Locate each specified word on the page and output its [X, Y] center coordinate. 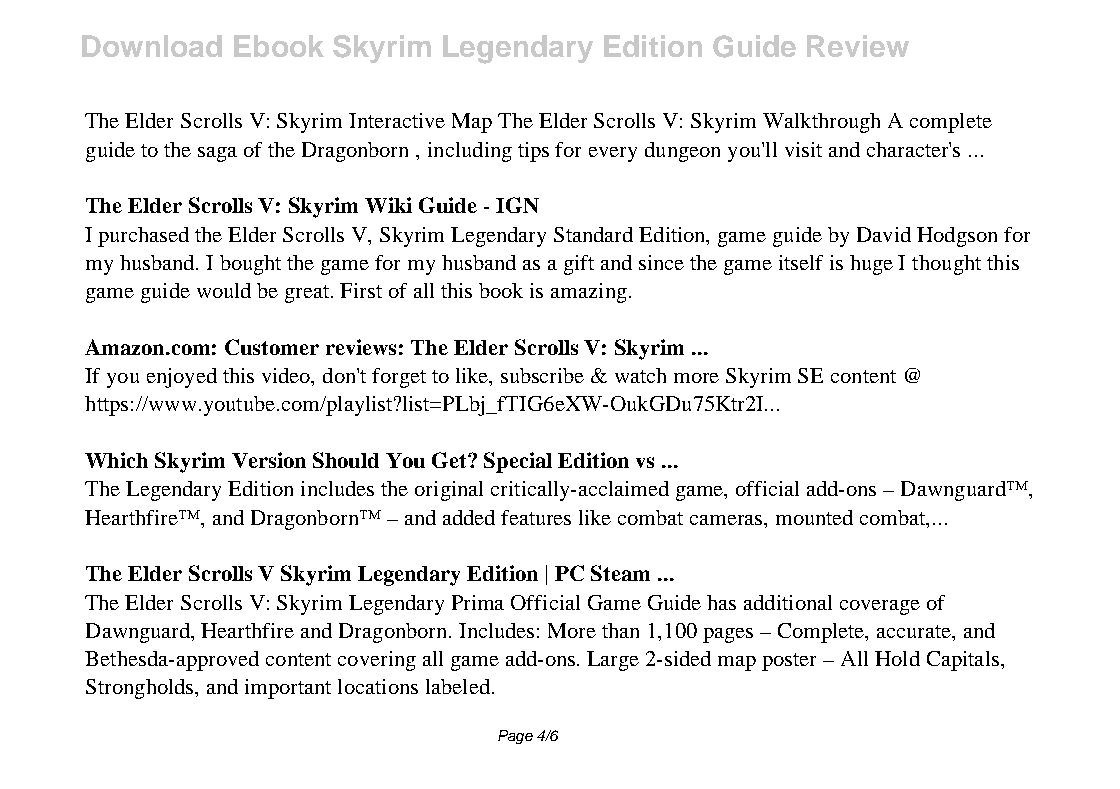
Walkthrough [821, 123]
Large [613, 661]
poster [789, 662]
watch [640, 375]
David [884, 234]
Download [152, 46]
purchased [143, 237]
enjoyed [182, 378]
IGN [517, 205]
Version [269, 460]
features [536, 517]
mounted [814, 517]
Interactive [397, 120]
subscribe [542, 375]
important [288, 689]
